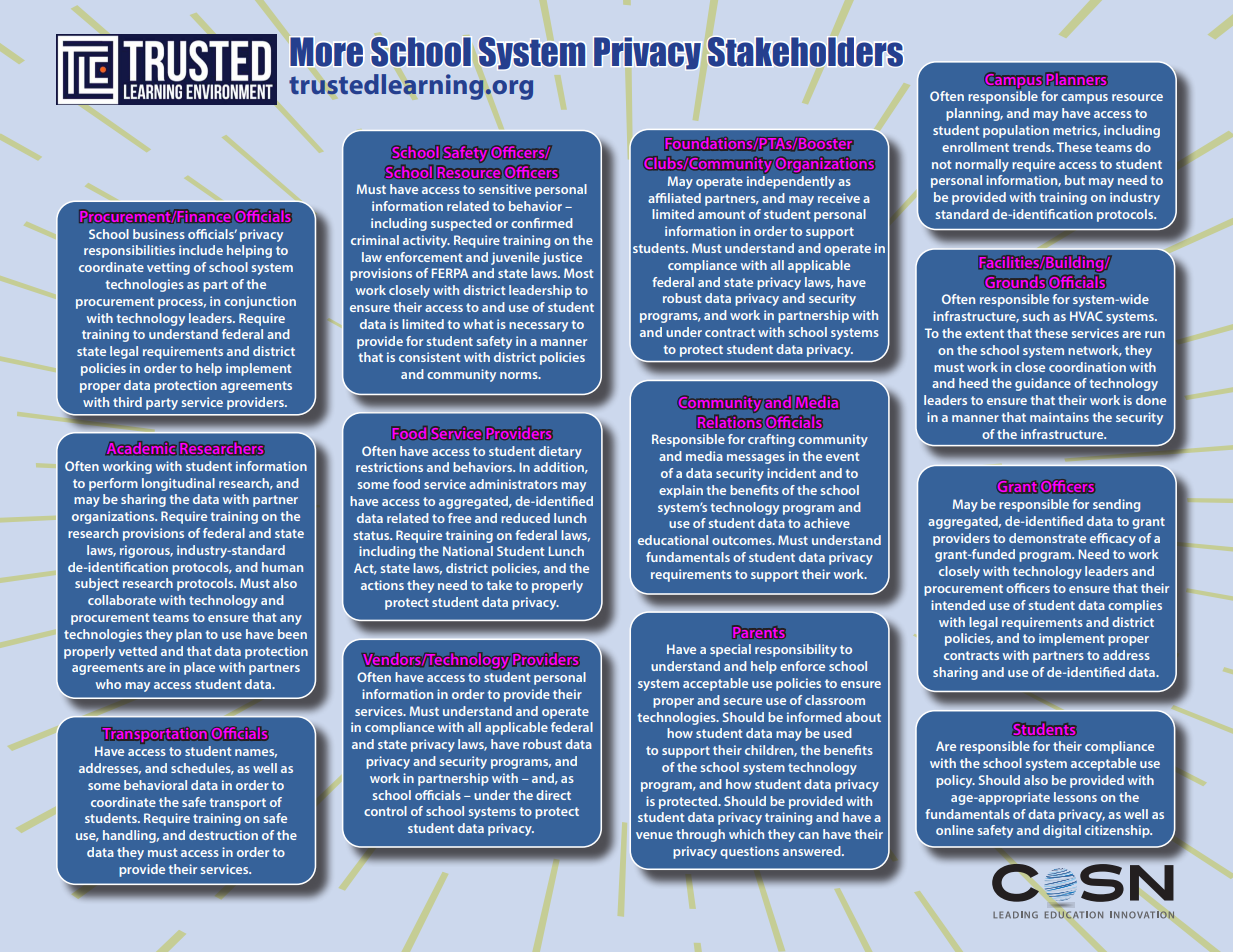 The width and height of the page is (1233, 952). I want to click on educational, so click(673, 540).
